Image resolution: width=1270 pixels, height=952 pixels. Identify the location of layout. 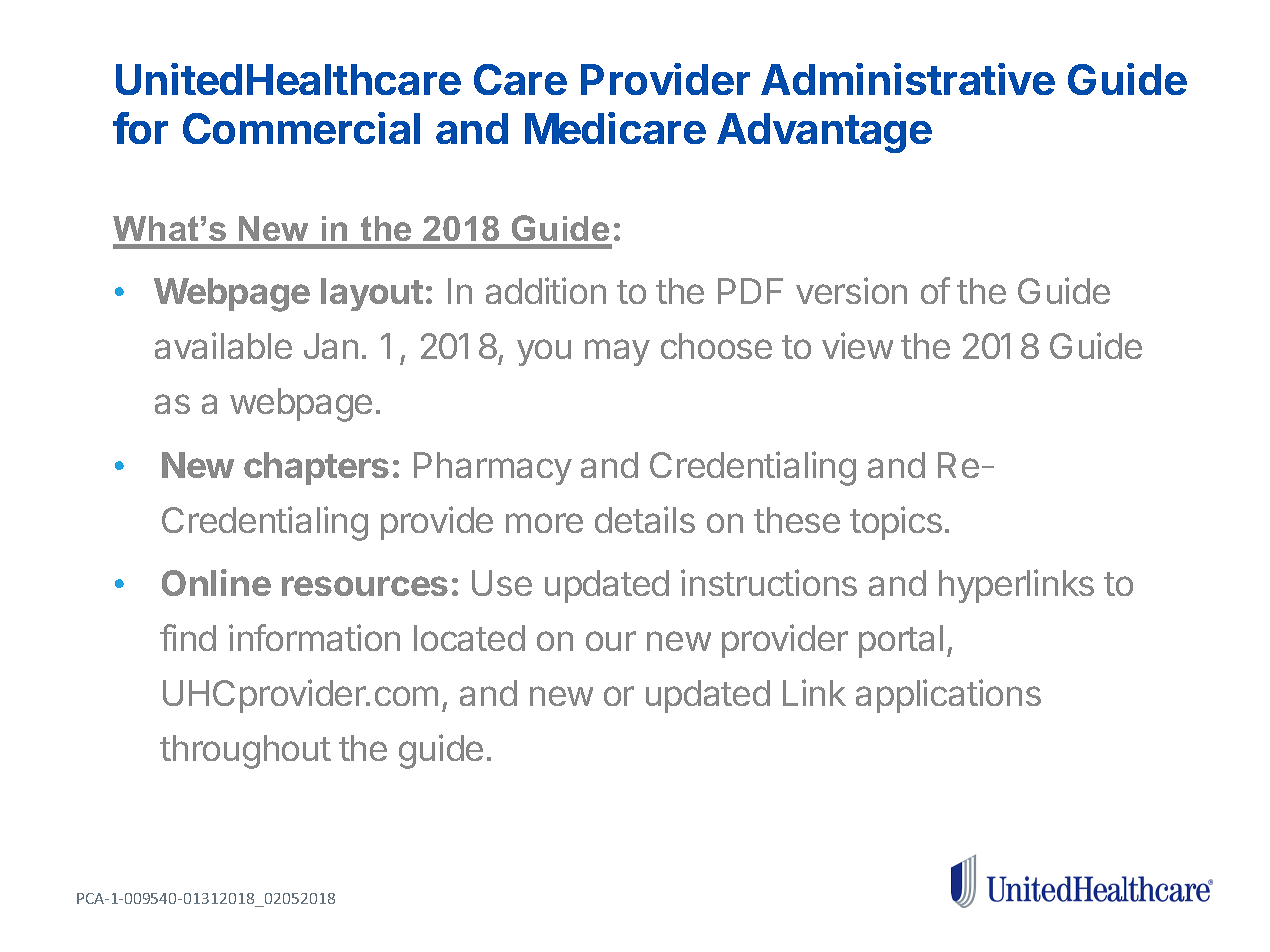
(372, 294).
